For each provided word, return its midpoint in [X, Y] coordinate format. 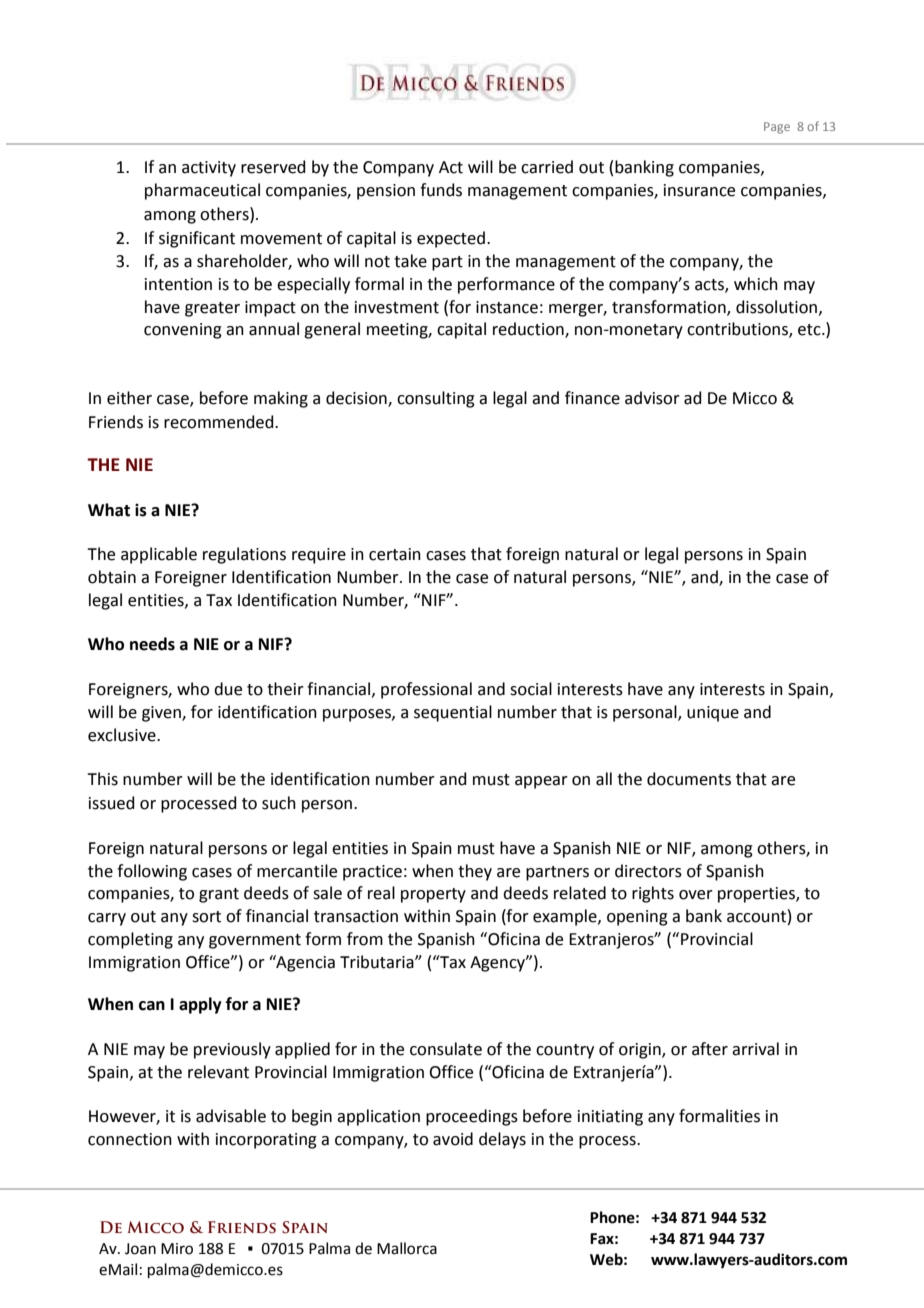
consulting [436, 399]
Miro [177, 1249]
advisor [652, 398]
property [433, 895]
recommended [220, 422]
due [228, 689]
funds [441, 190]
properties [757, 895]
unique [713, 714]
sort [206, 917]
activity [209, 169]
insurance [699, 190]
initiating [610, 1118]
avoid [453, 1139]
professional [426, 690]
